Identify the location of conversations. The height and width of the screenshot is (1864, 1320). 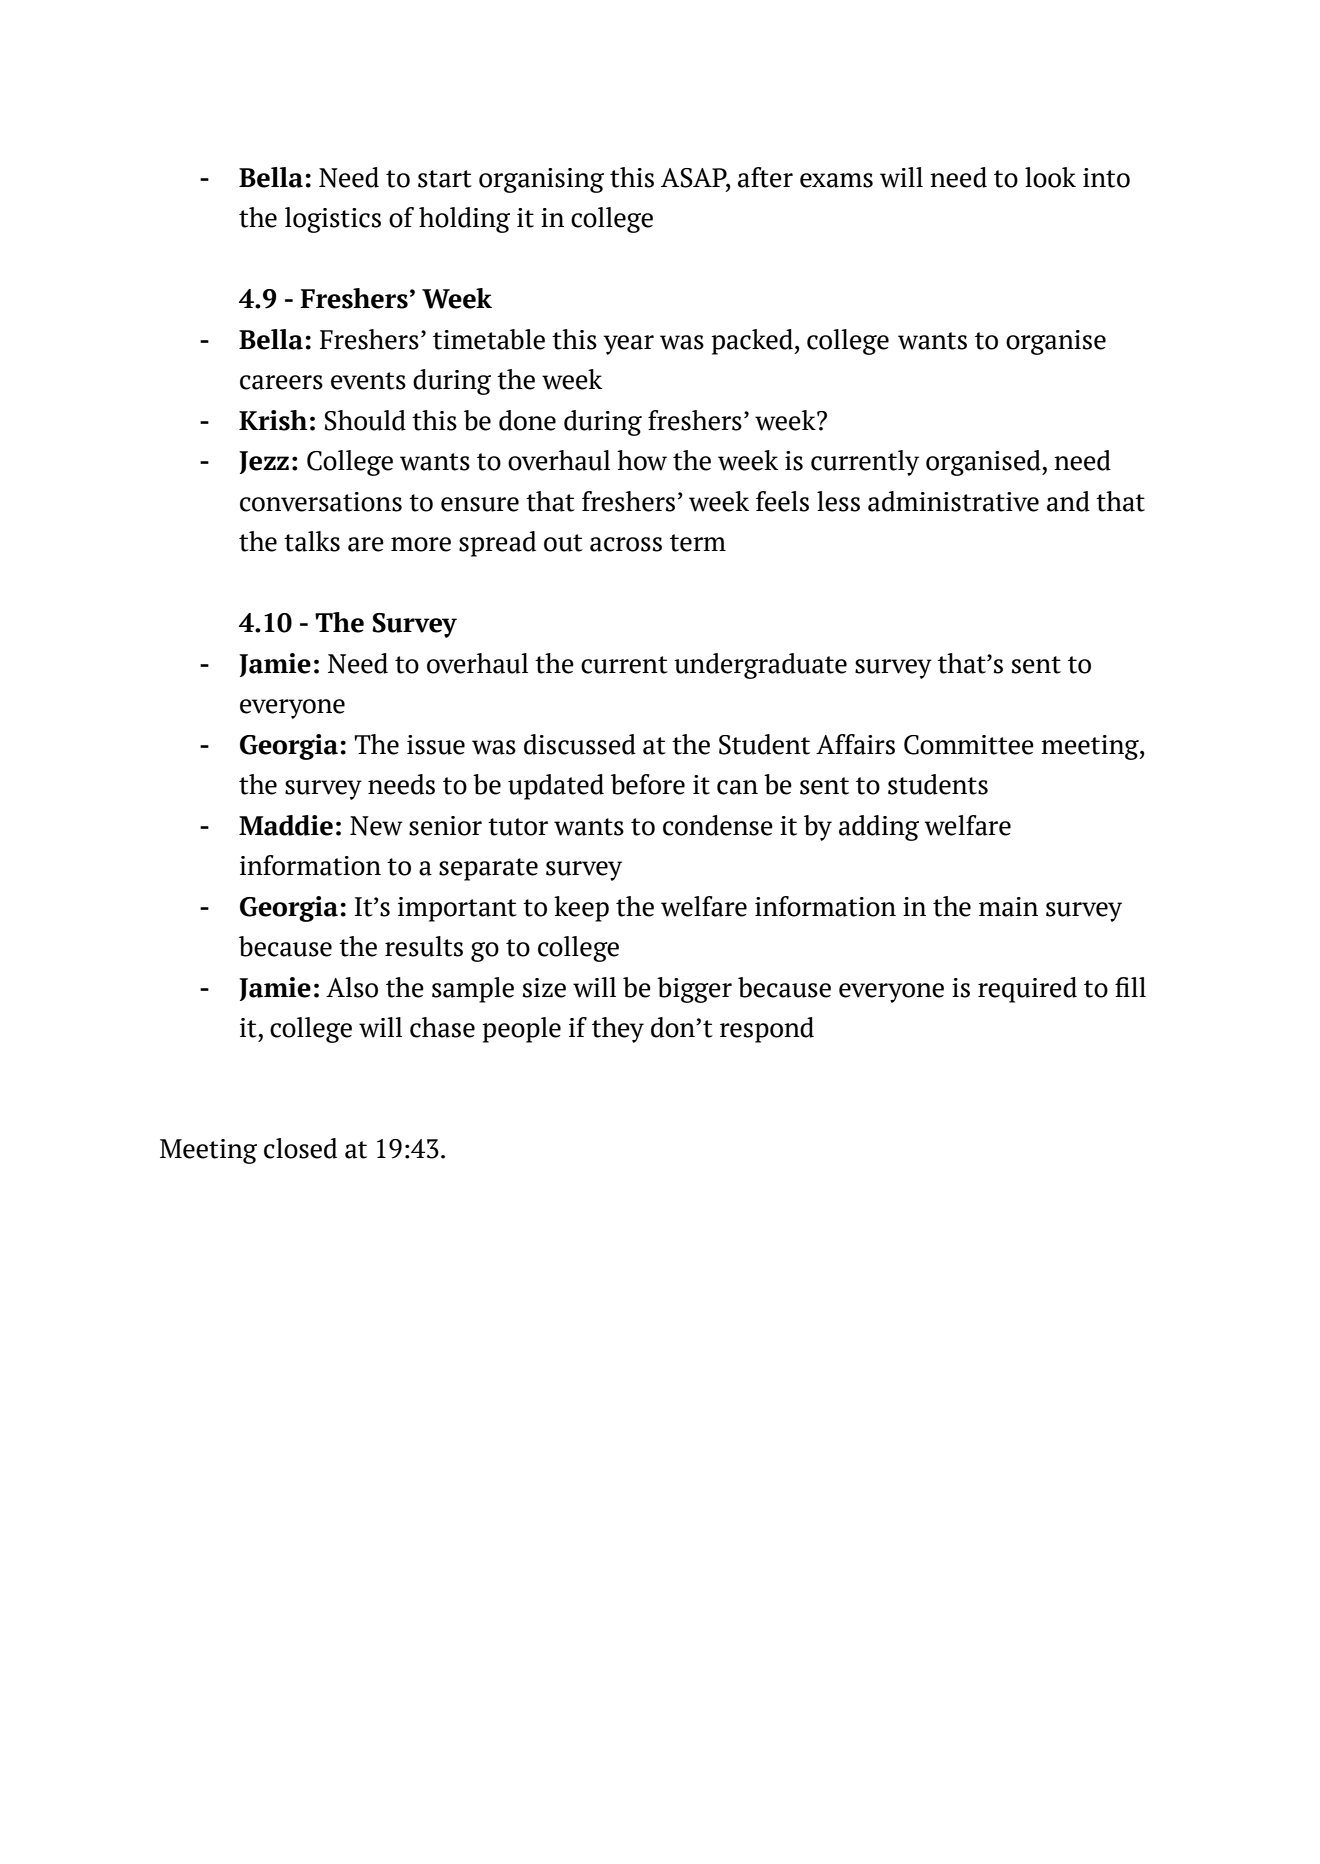
(321, 502).
